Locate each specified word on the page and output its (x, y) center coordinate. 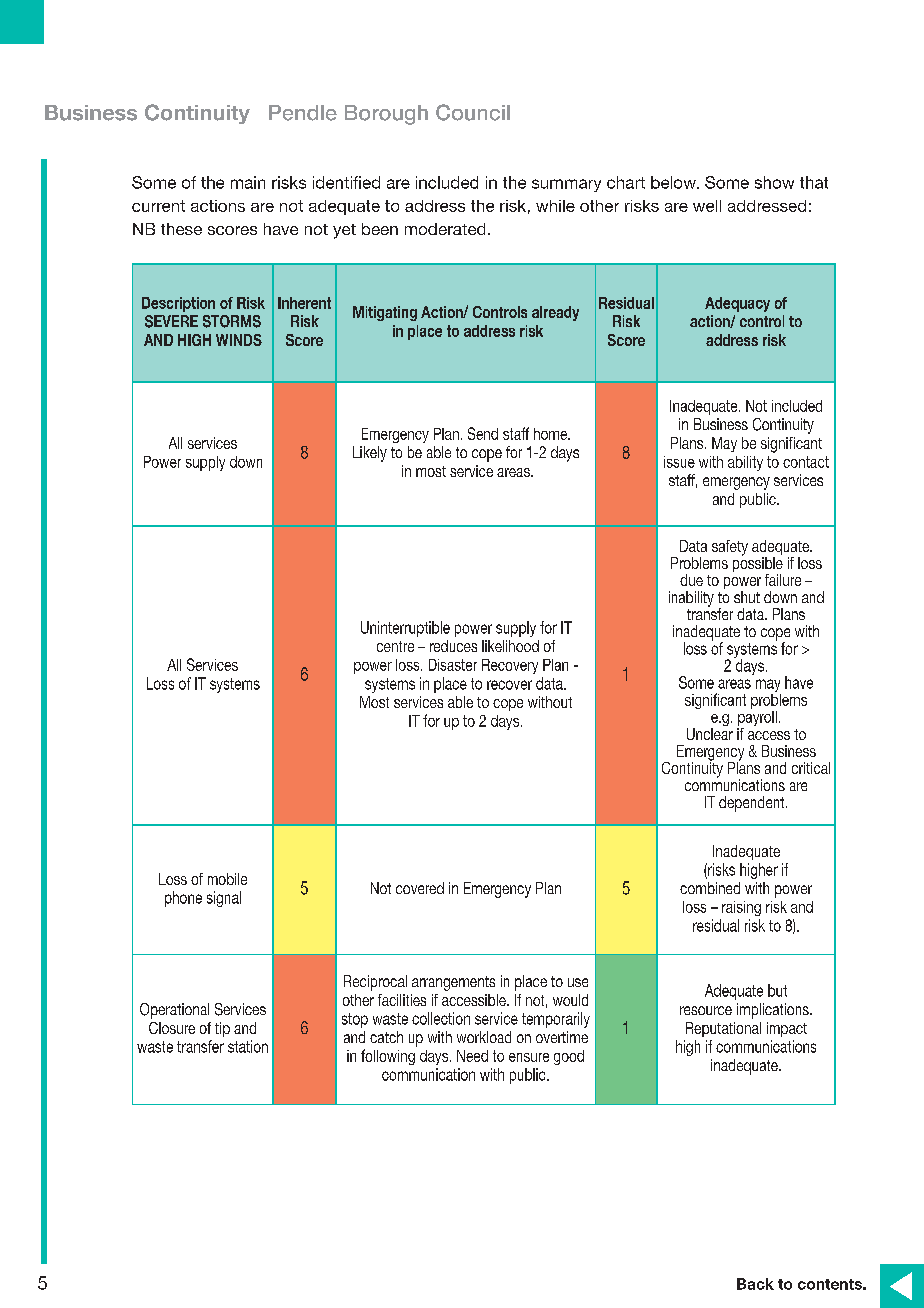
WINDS (239, 340)
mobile (227, 879)
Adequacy (737, 304)
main (248, 182)
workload (484, 1037)
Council (473, 112)
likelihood (510, 646)
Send (483, 433)
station (248, 1046)
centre (395, 646)
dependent (753, 804)
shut (747, 597)
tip (222, 1029)
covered (420, 888)
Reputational (723, 1029)
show (774, 182)
